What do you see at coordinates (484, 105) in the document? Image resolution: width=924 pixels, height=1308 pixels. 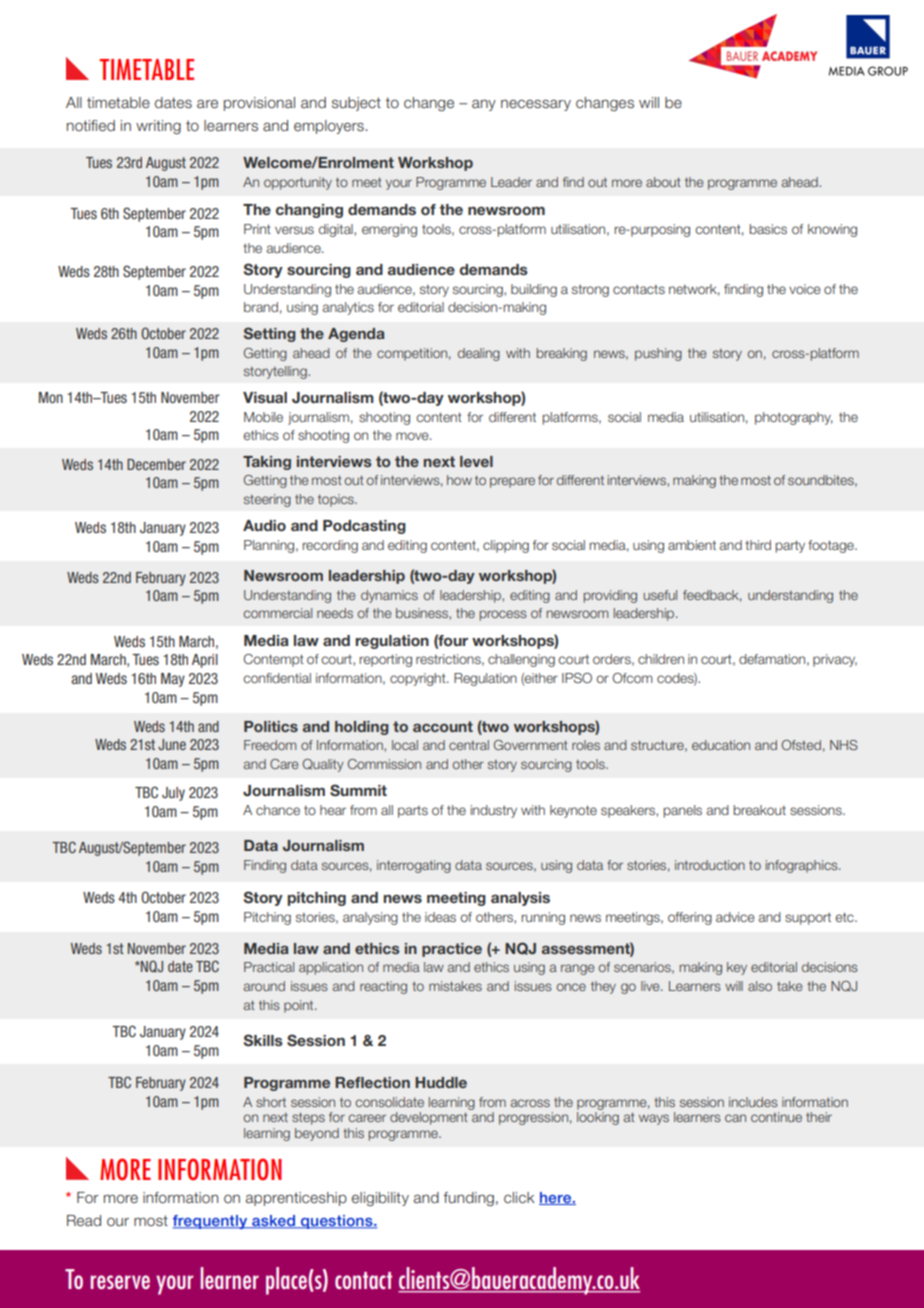 I see `any` at bounding box center [484, 105].
